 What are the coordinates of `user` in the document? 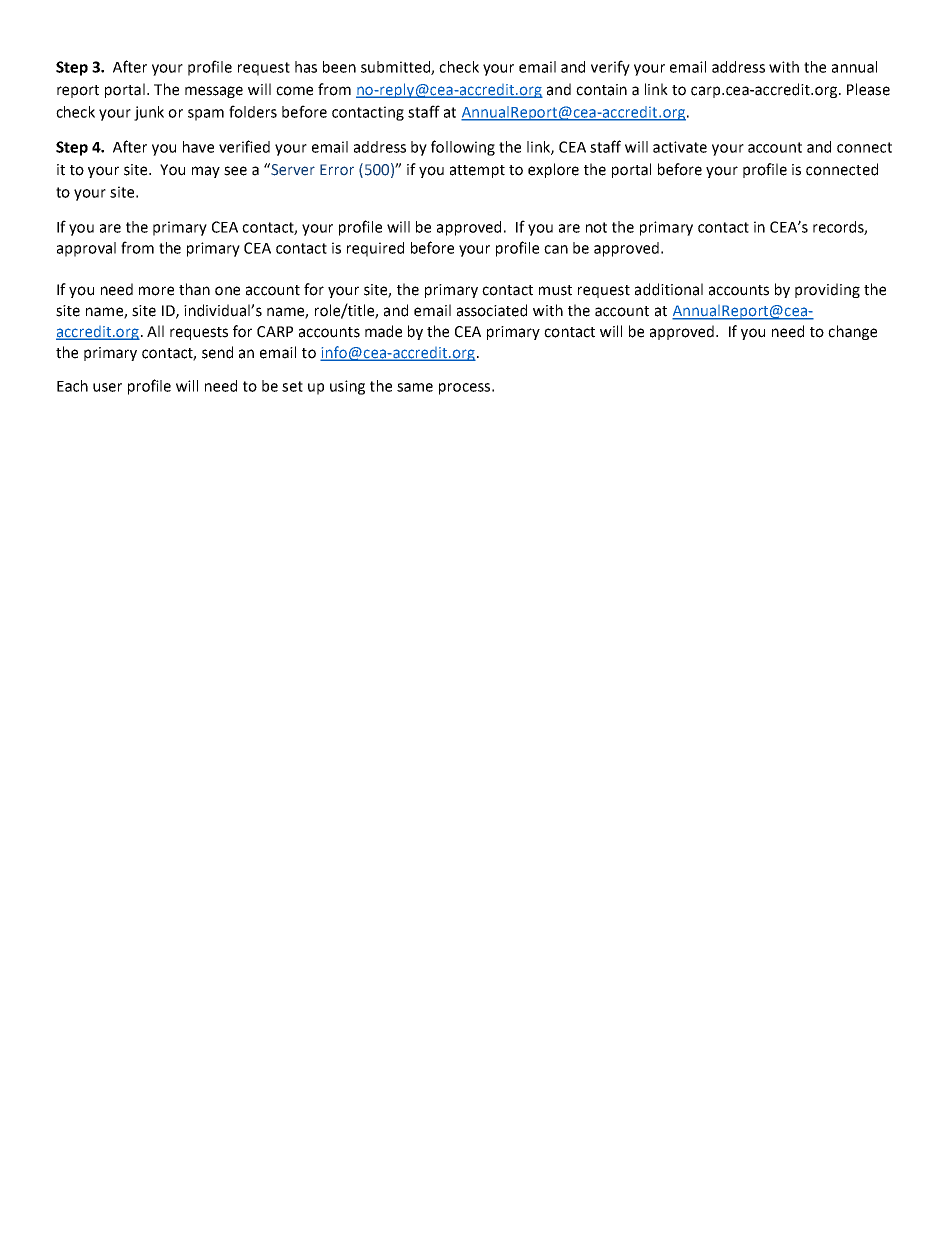 It's located at (107, 387).
